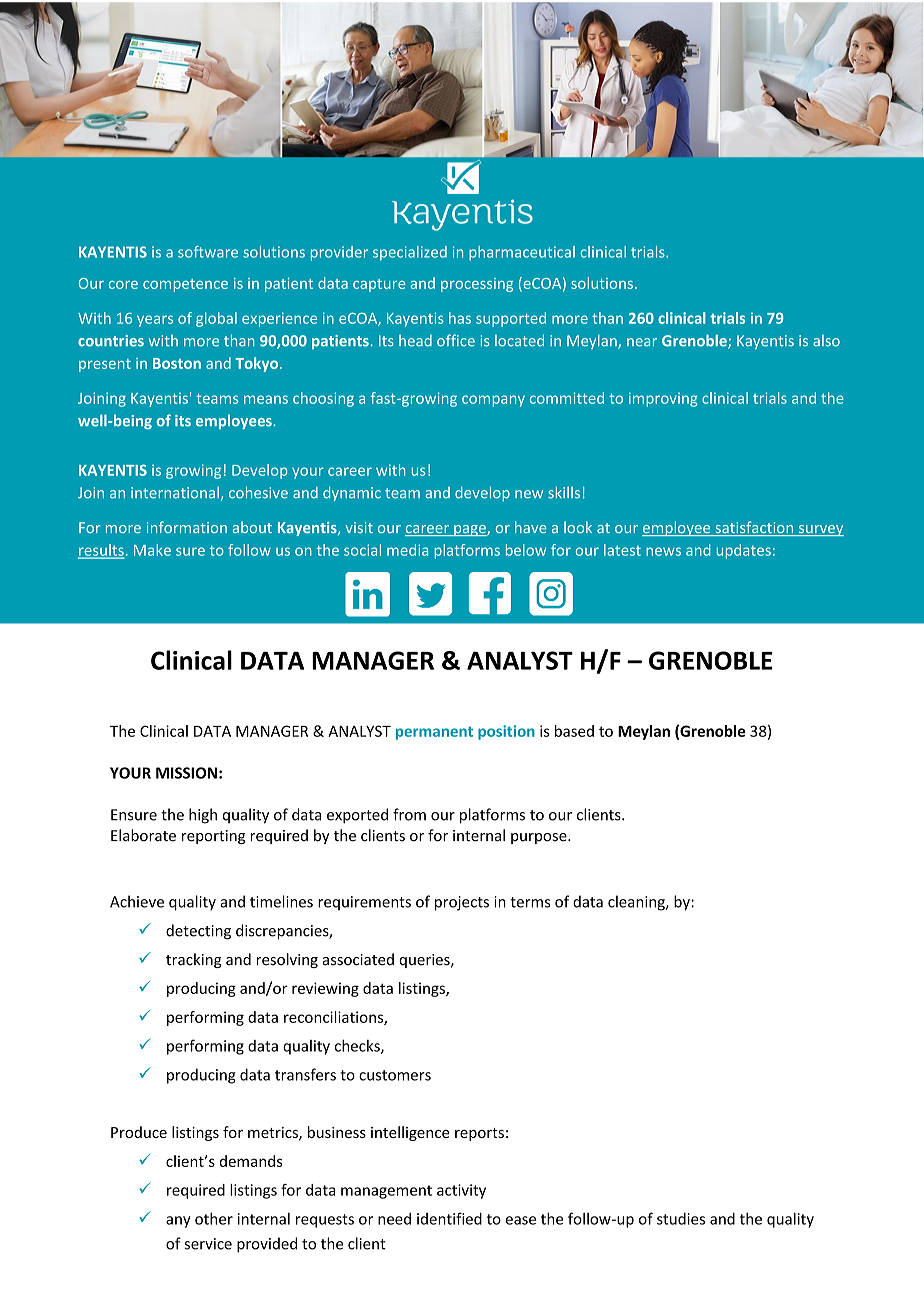  I want to click on processing, so click(477, 285).
